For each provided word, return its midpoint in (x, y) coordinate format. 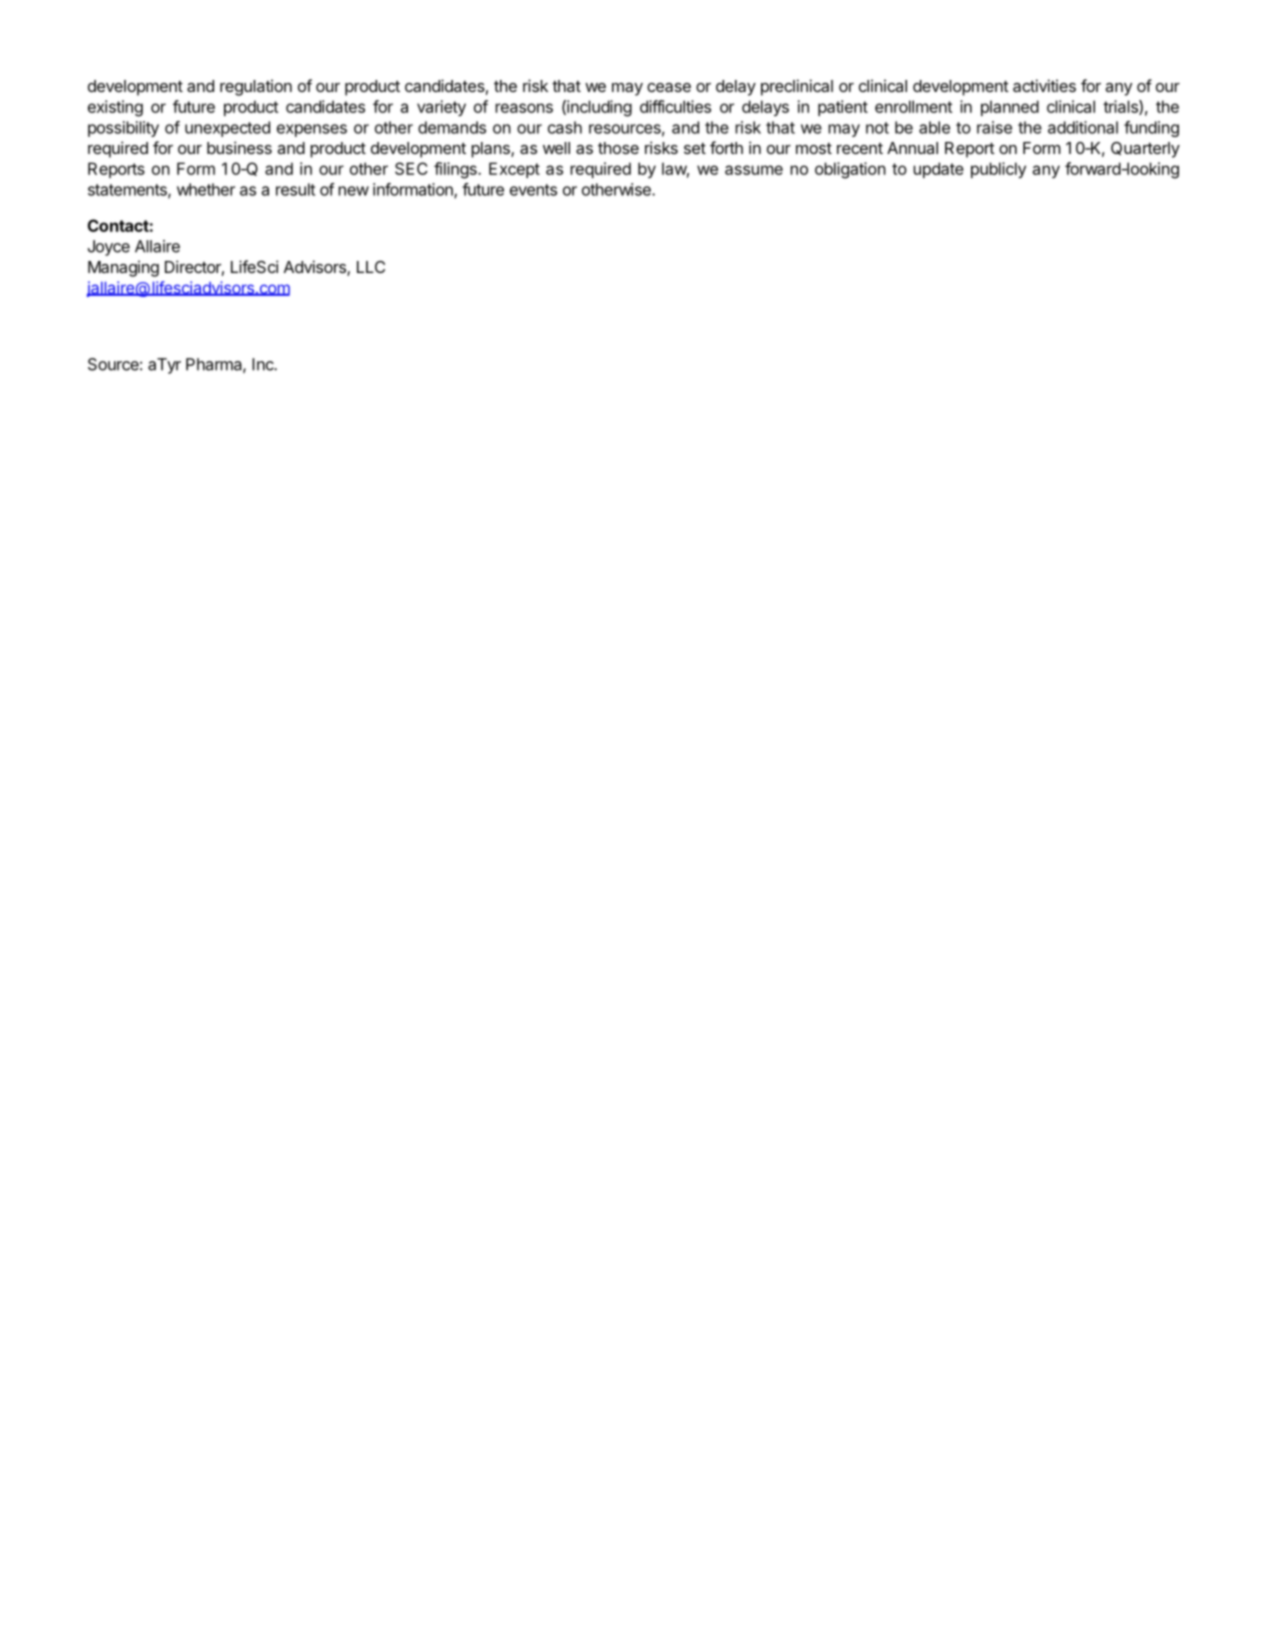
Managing (123, 268)
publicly (998, 170)
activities (1044, 85)
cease (669, 87)
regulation (256, 87)
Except (514, 170)
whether (206, 189)
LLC (371, 267)
